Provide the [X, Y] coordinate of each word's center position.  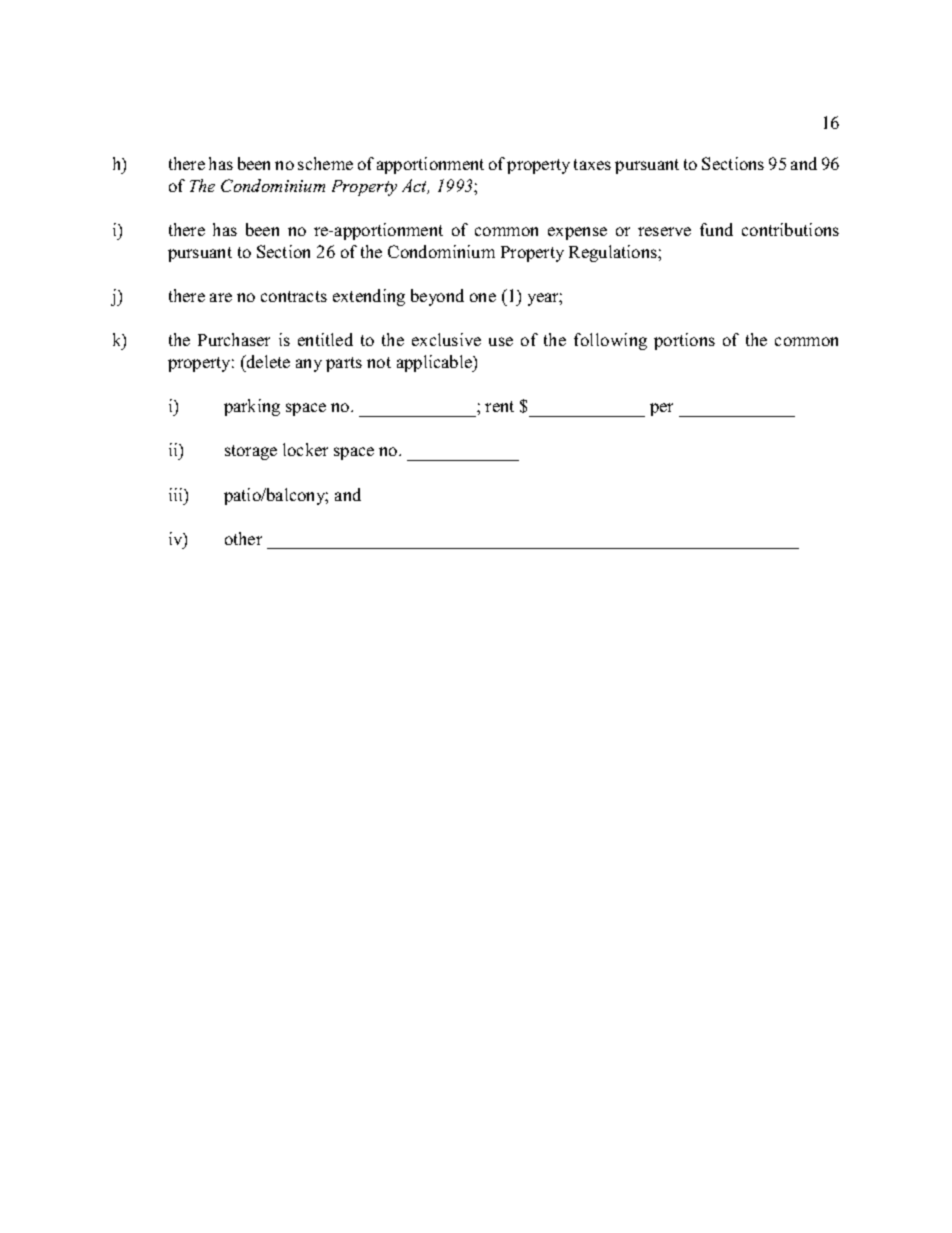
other [243, 538]
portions [684, 341]
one [483, 297]
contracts [294, 296]
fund [716, 229]
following [610, 341]
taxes [592, 164]
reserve [664, 231]
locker [305, 449]
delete [267, 361]
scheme [325, 163]
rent [499, 406]
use [501, 341]
